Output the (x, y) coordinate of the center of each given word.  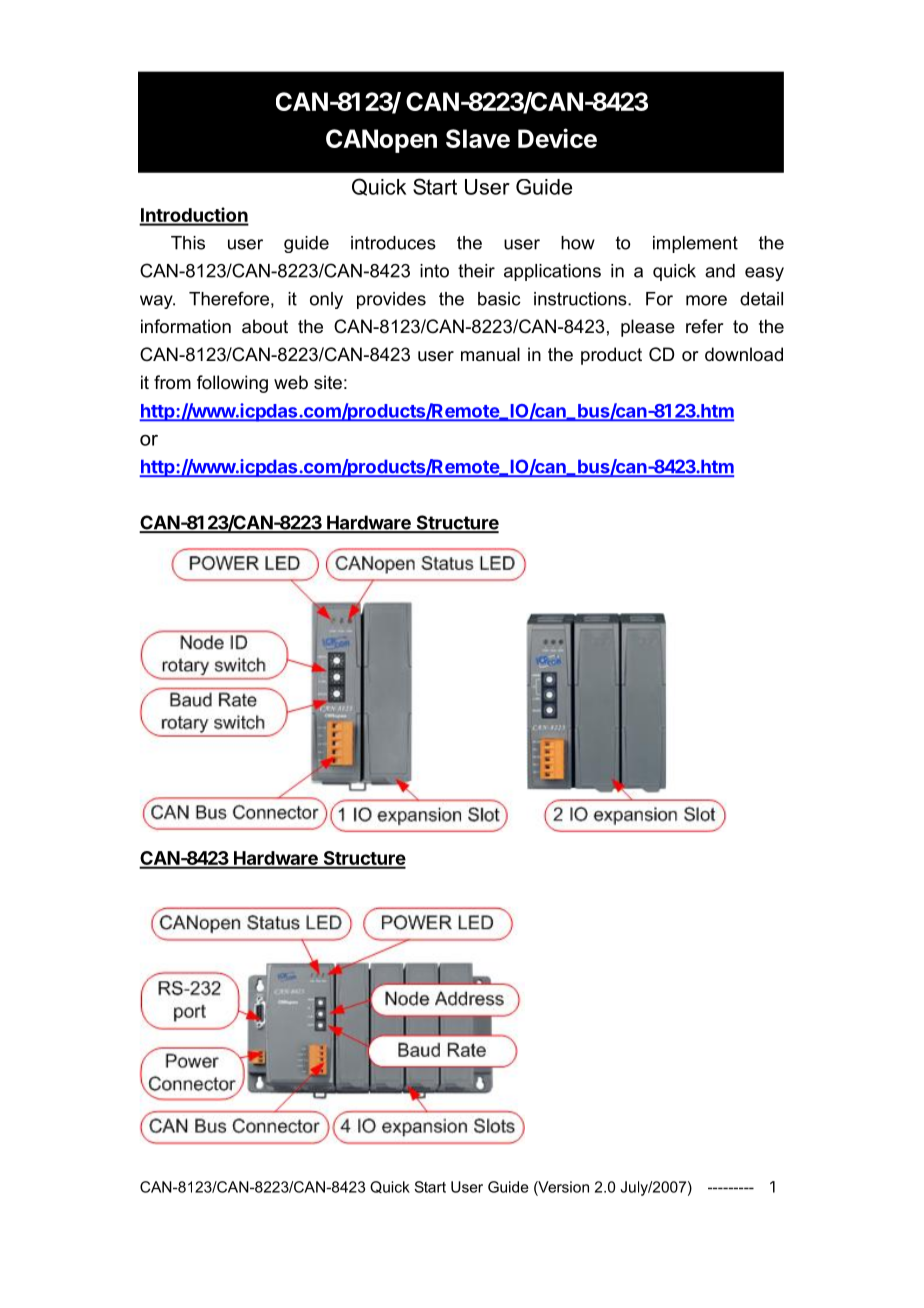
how (578, 243)
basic (499, 299)
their (476, 271)
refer (704, 326)
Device (557, 138)
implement (695, 244)
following (232, 384)
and (720, 271)
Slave (478, 138)
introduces (393, 243)
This (188, 243)
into (434, 271)
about (265, 326)
